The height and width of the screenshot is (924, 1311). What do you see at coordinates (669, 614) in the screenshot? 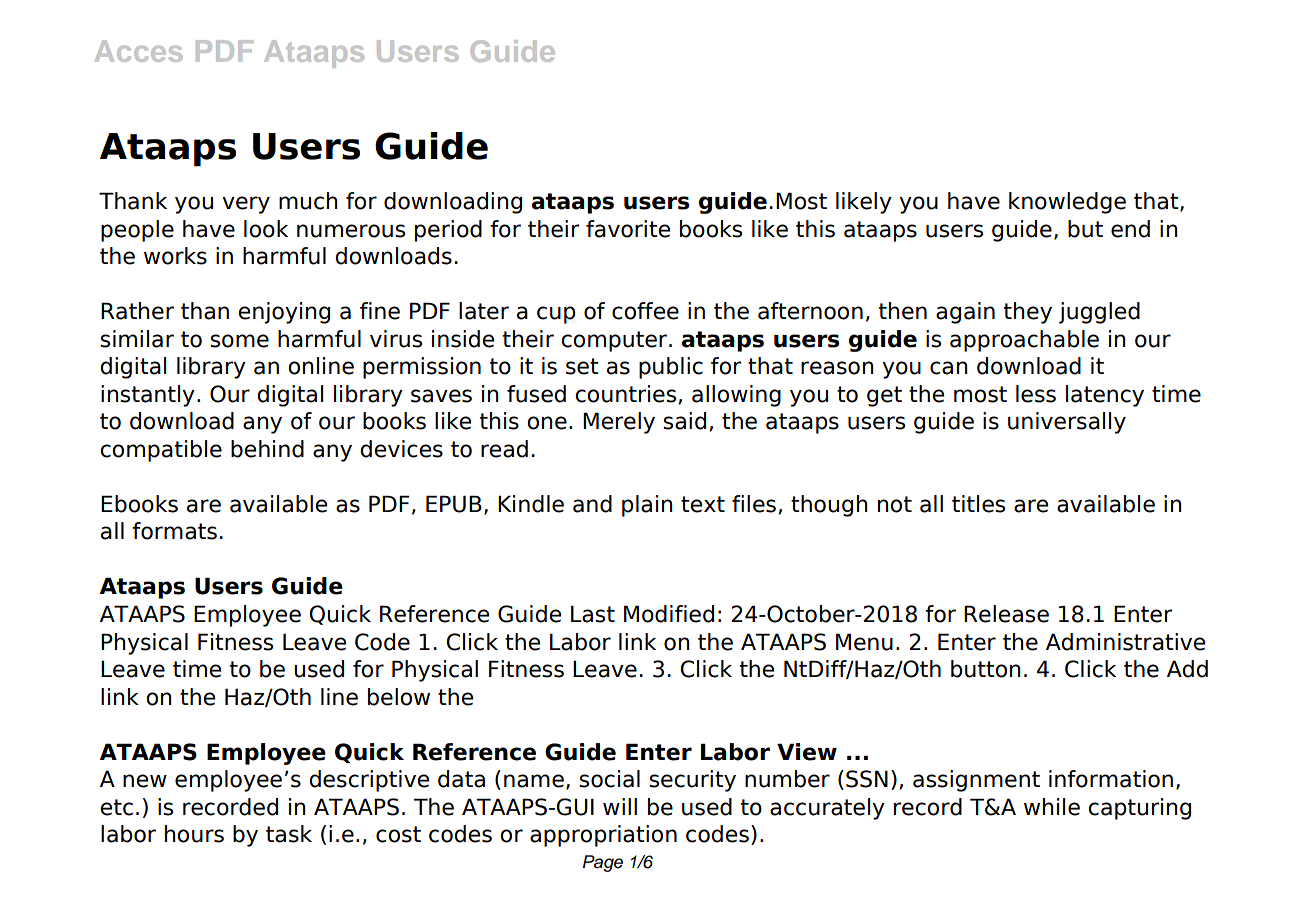
I see `Modified` at bounding box center [669, 614].
